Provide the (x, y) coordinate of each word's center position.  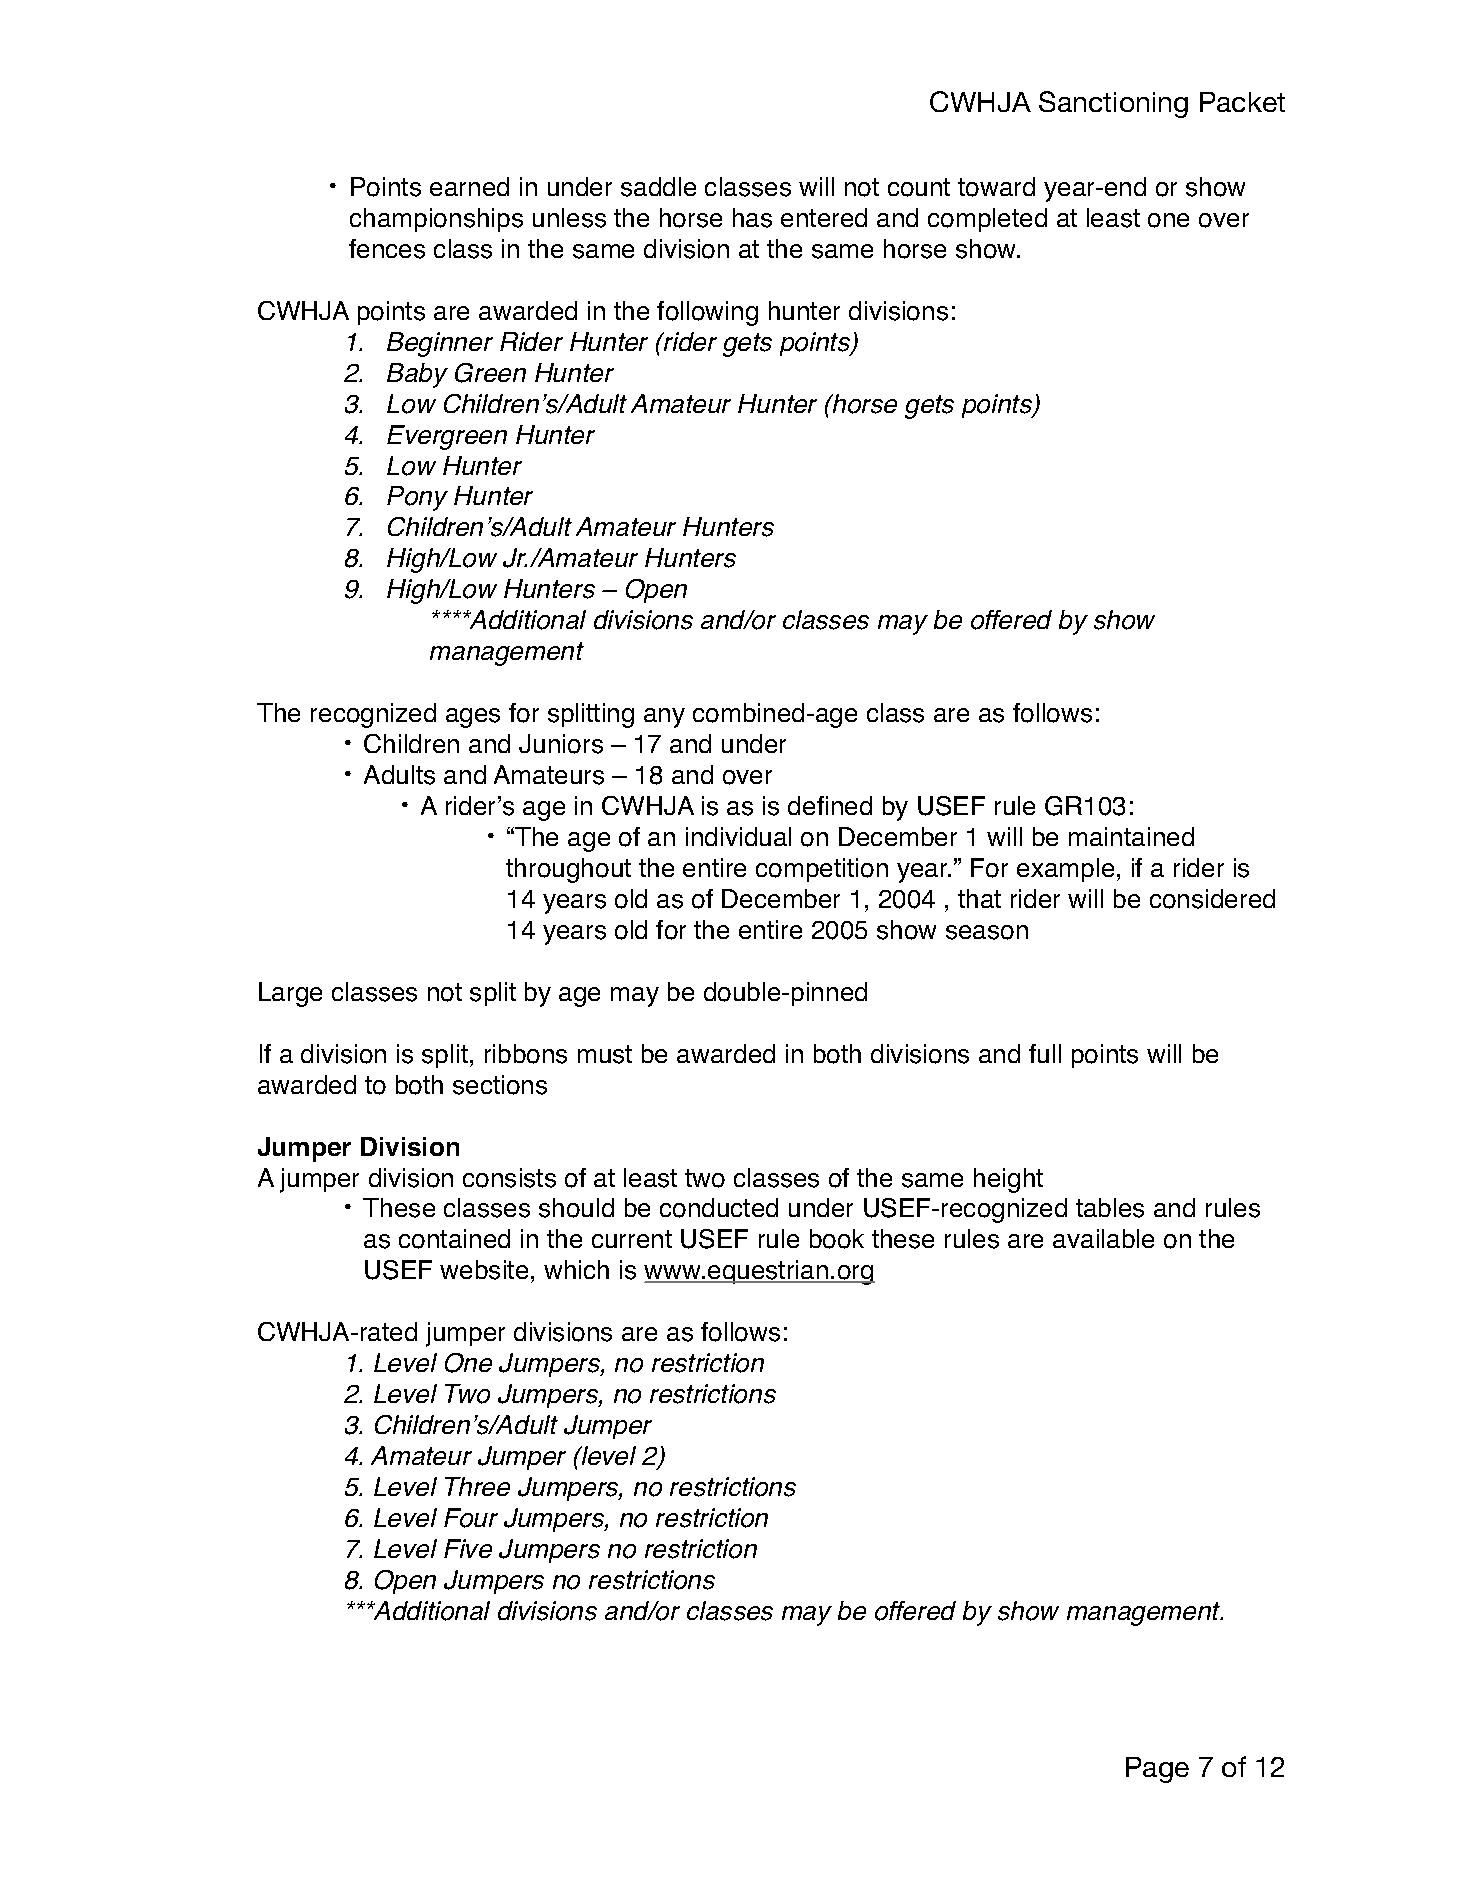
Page (1157, 1770)
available (1103, 1238)
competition (822, 870)
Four (471, 1518)
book (837, 1239)
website (484, 1270)
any (664, 718)
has (752, 218)
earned (469, 186)
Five (468, 1548)
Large (290, 994)
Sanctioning (1113, 104)
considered (1212, 899)
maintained (1131, 836)
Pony (417, 498)
